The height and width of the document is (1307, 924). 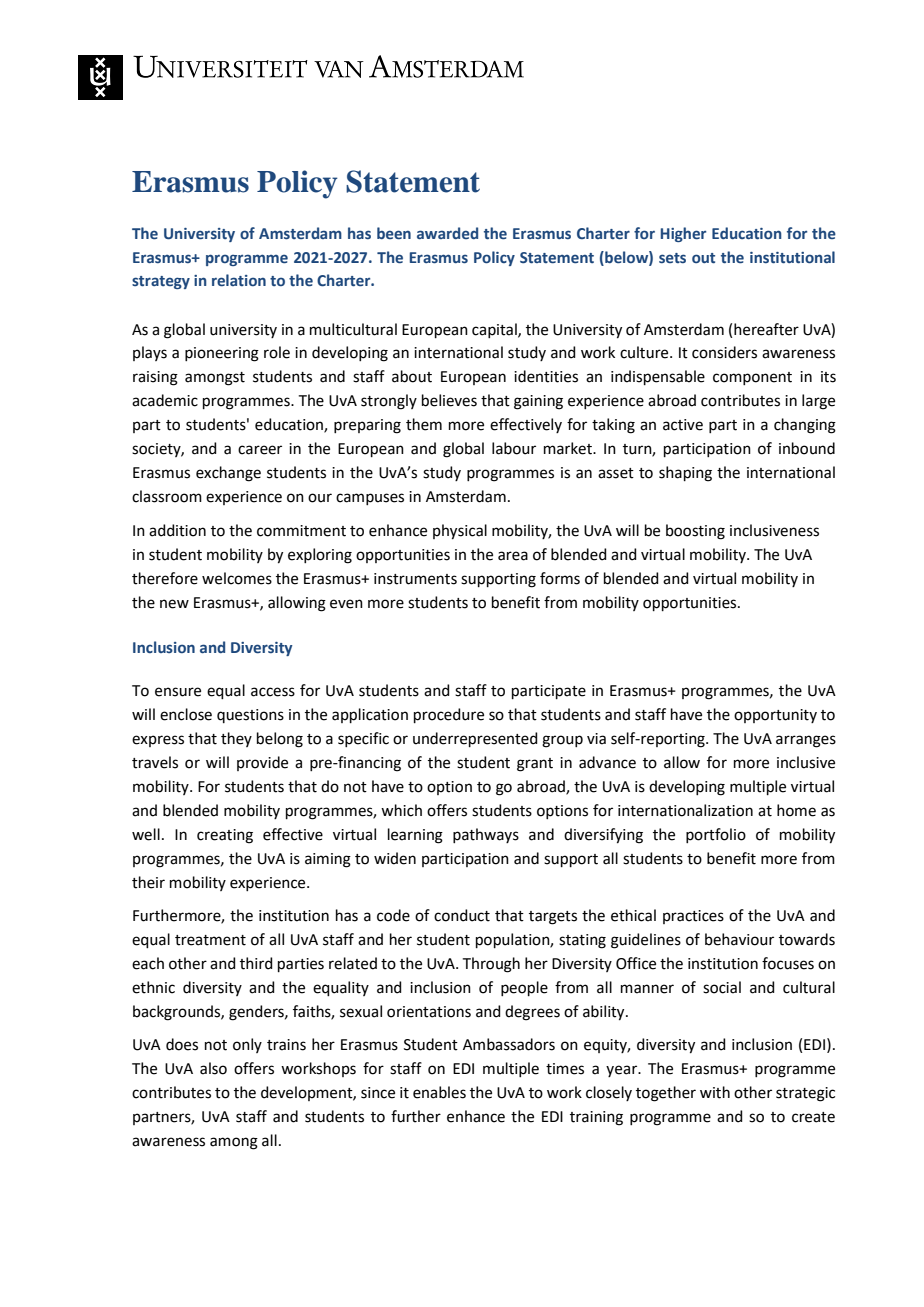 I want to click on boosting, so click(x=695, y=532).
